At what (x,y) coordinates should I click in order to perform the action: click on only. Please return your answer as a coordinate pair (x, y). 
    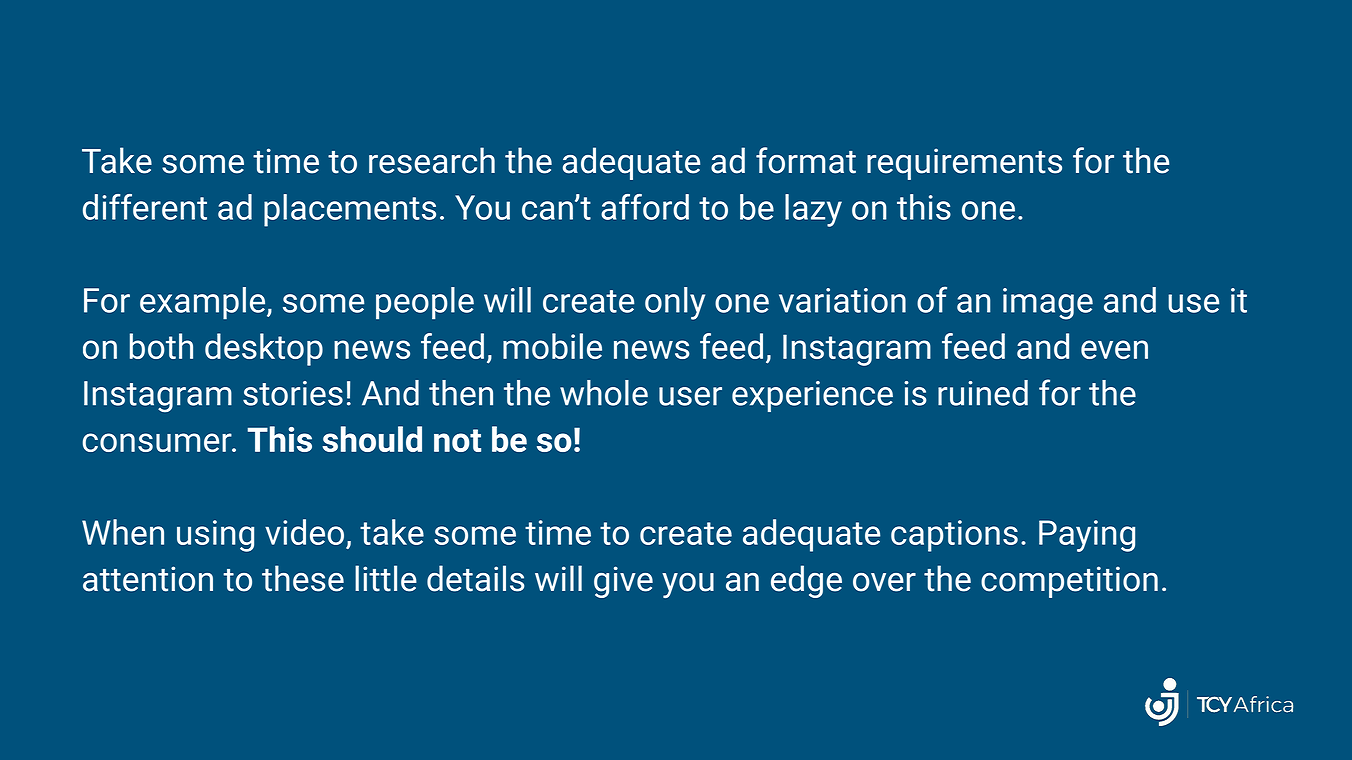
    Looking at the image, I should click on (675, 303).
